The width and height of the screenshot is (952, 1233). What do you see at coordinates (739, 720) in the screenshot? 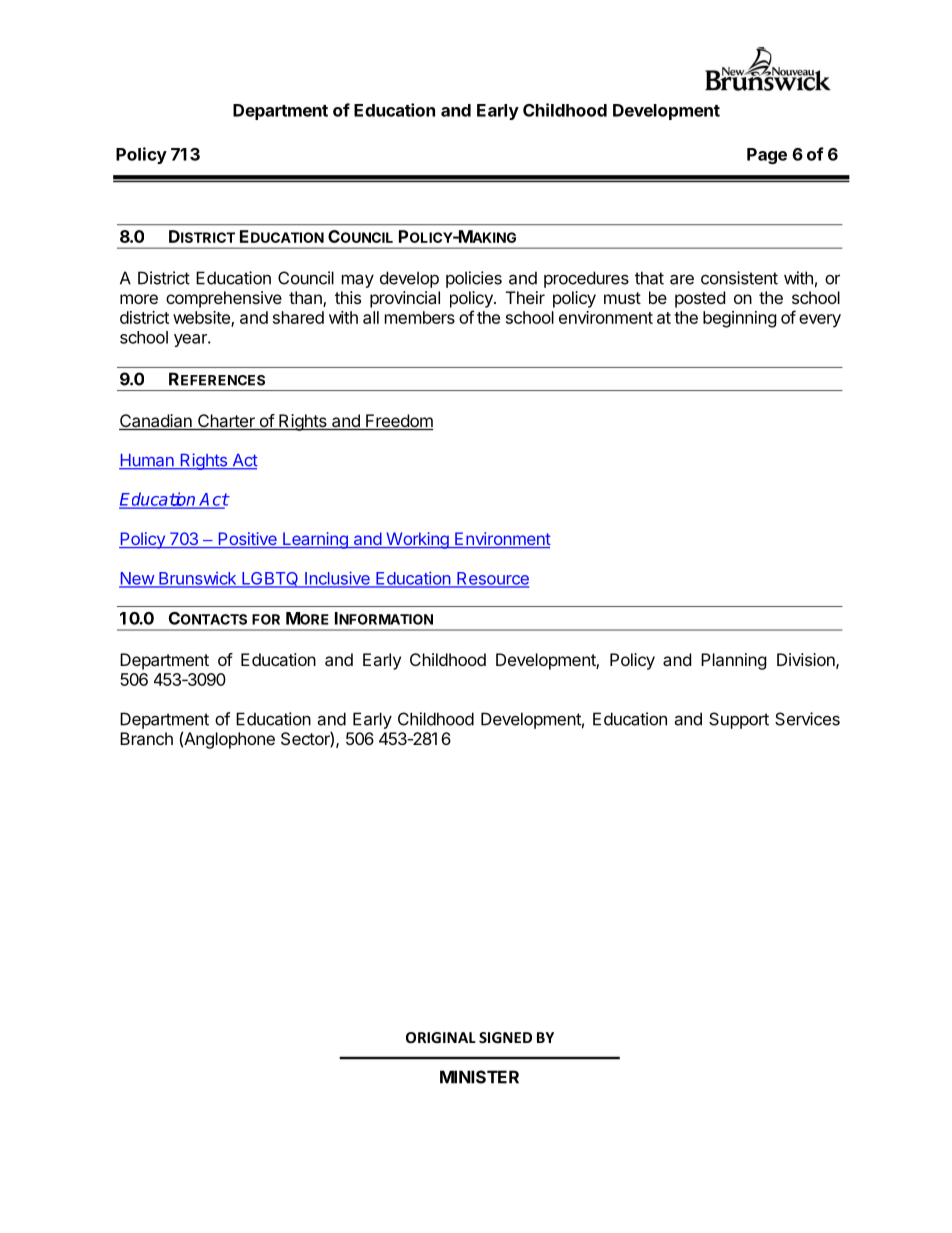
I see `Support` at bounding box center [739, 720].
